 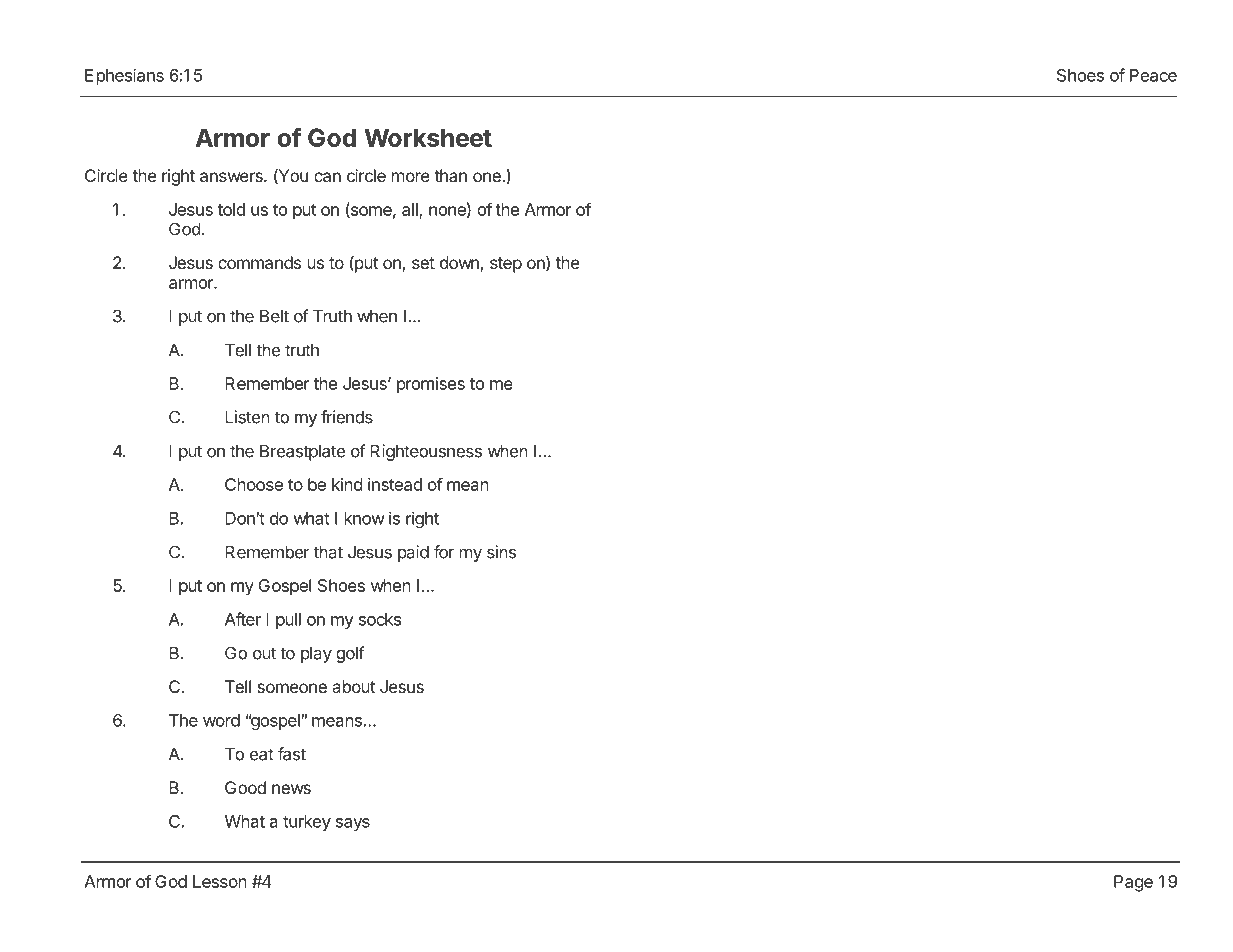 I want to click on step, so click(x=506, y=265).
